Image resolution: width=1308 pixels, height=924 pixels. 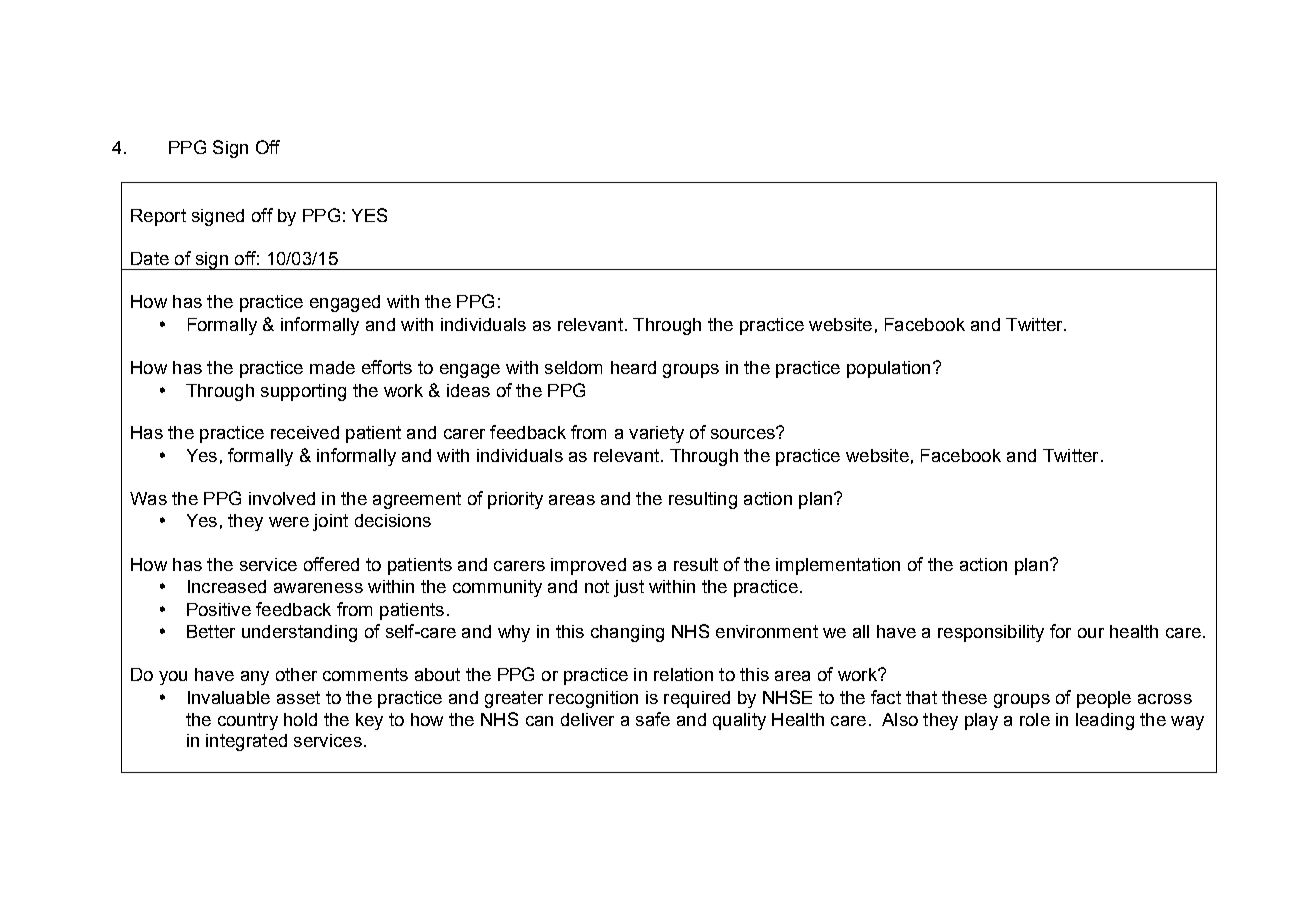 I want to click on supporting, so click(x=303, y=392).
